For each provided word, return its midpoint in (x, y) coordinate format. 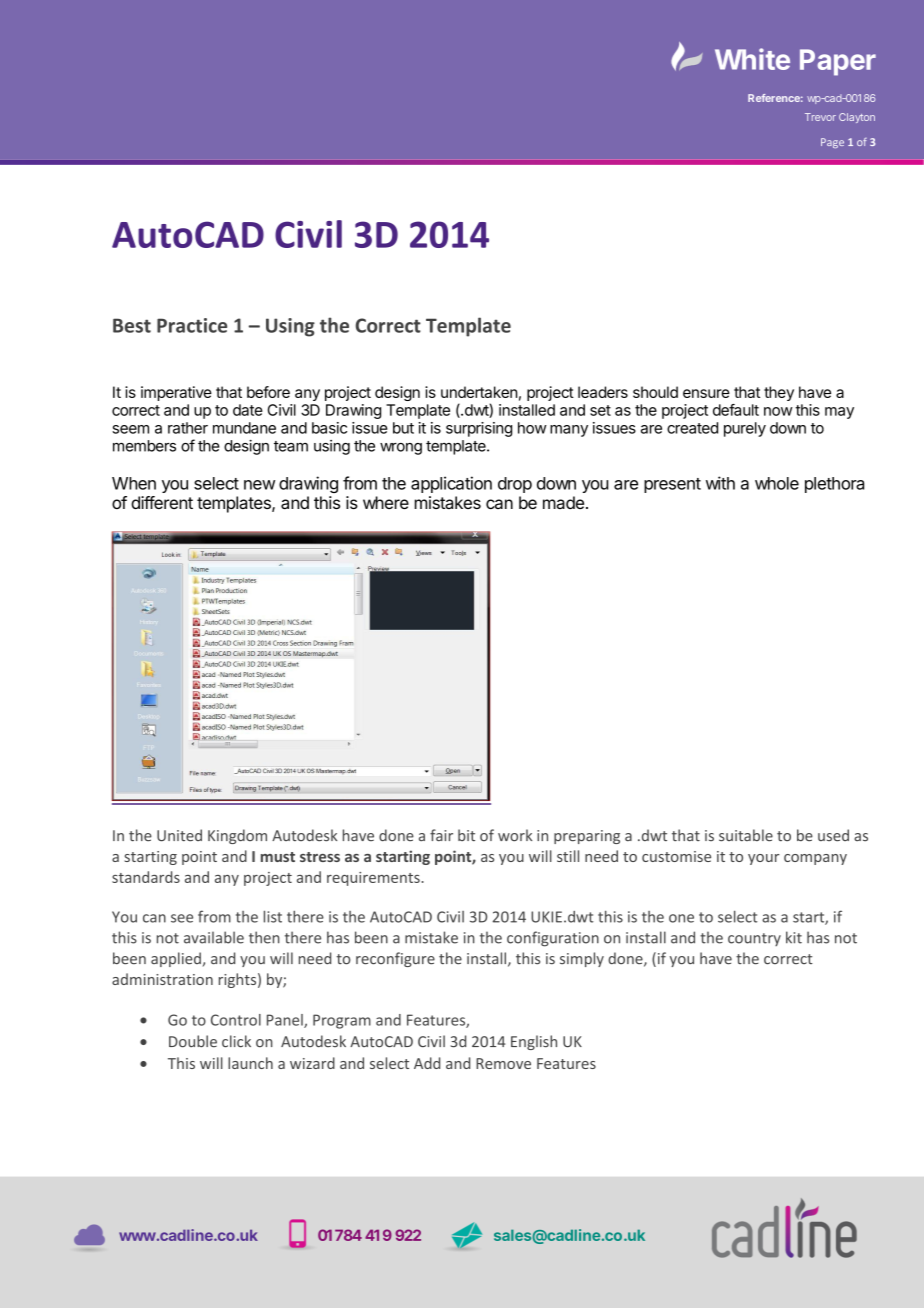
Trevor (820, 117)
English (534, 1042)
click (236, 1041)
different (162, 502)
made (563, 502)
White (752, 59)
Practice (192, 325)
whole (777, 483)
